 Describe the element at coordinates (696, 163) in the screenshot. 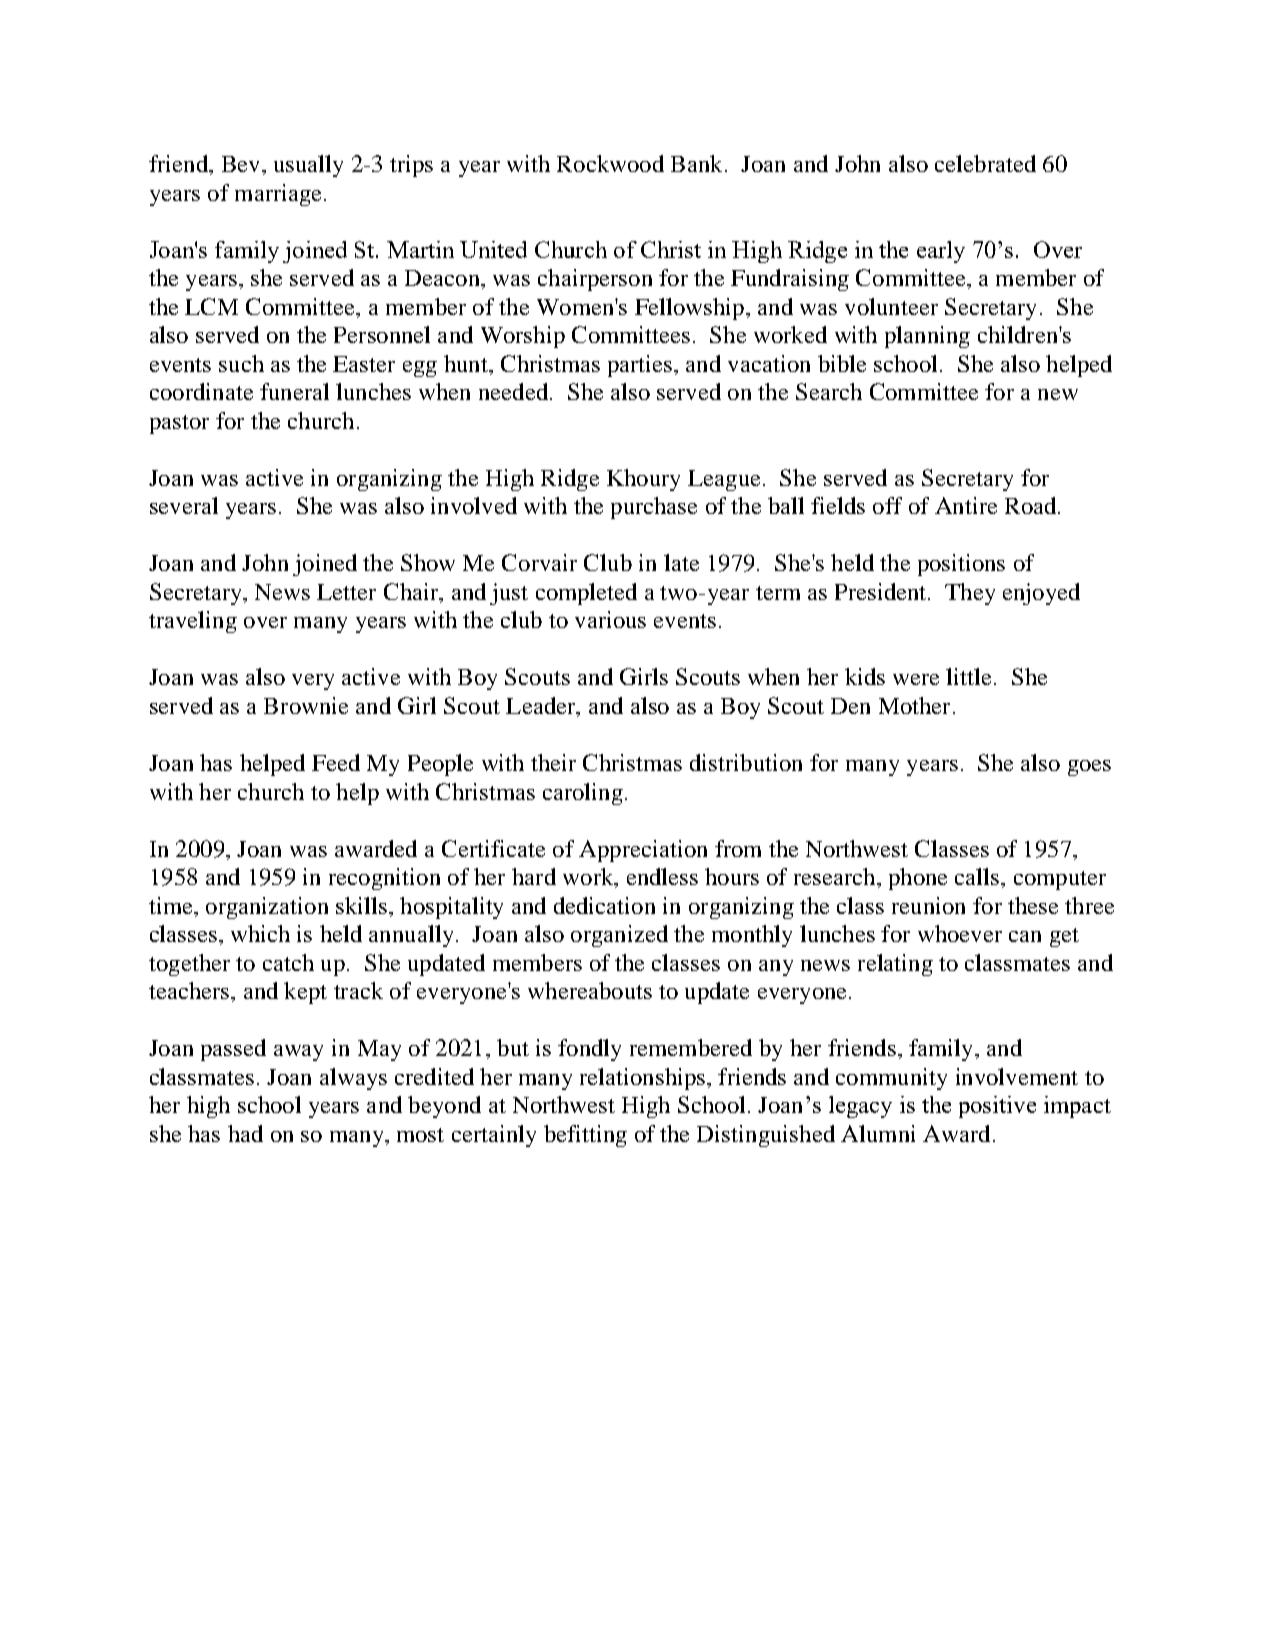

I see `Bank` at that location.
